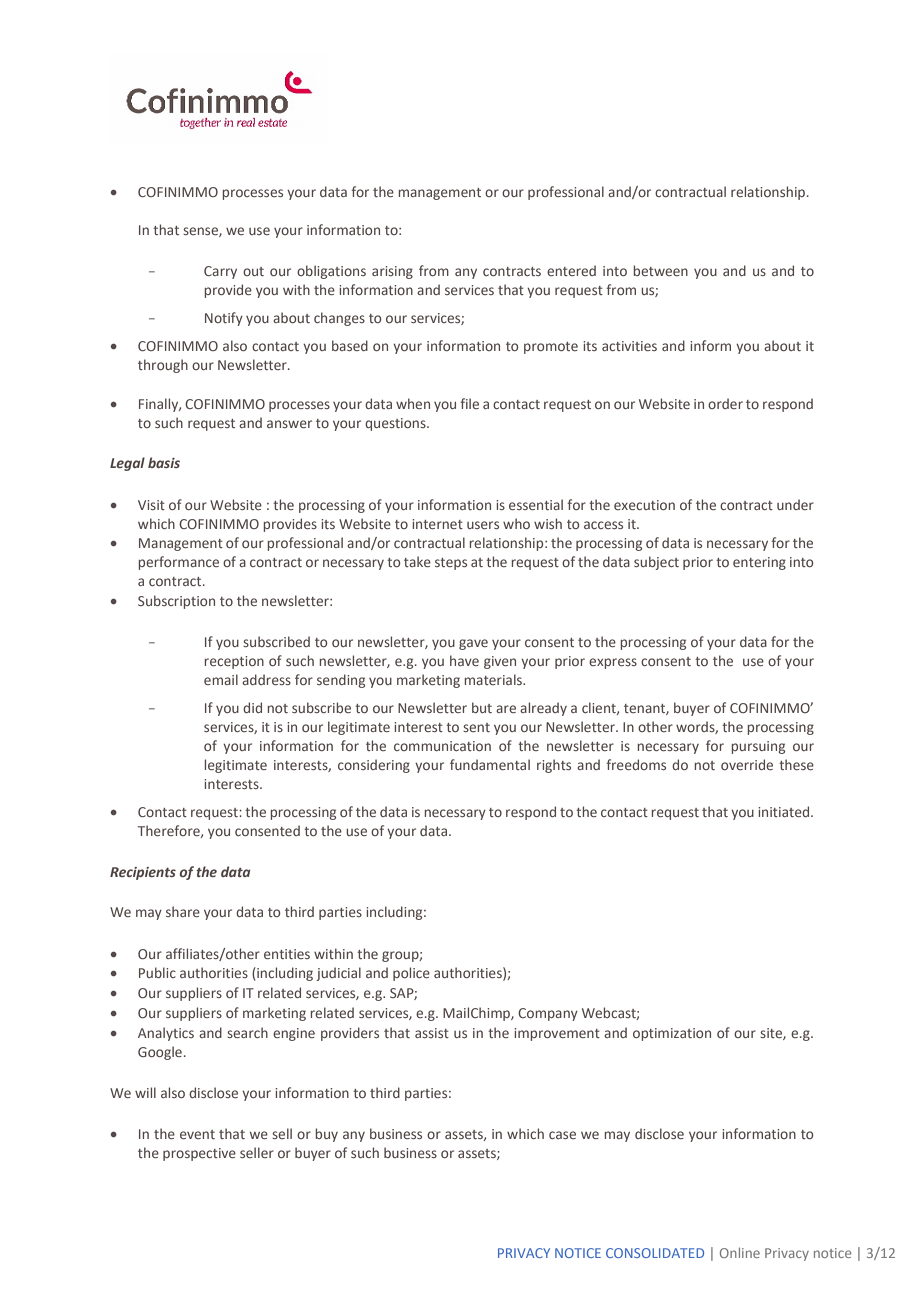 The image size is (924, 1308). What do you see at coordinates (392, 272) in the screenshot?
I see `arising` at bounding box center [392, 272].
